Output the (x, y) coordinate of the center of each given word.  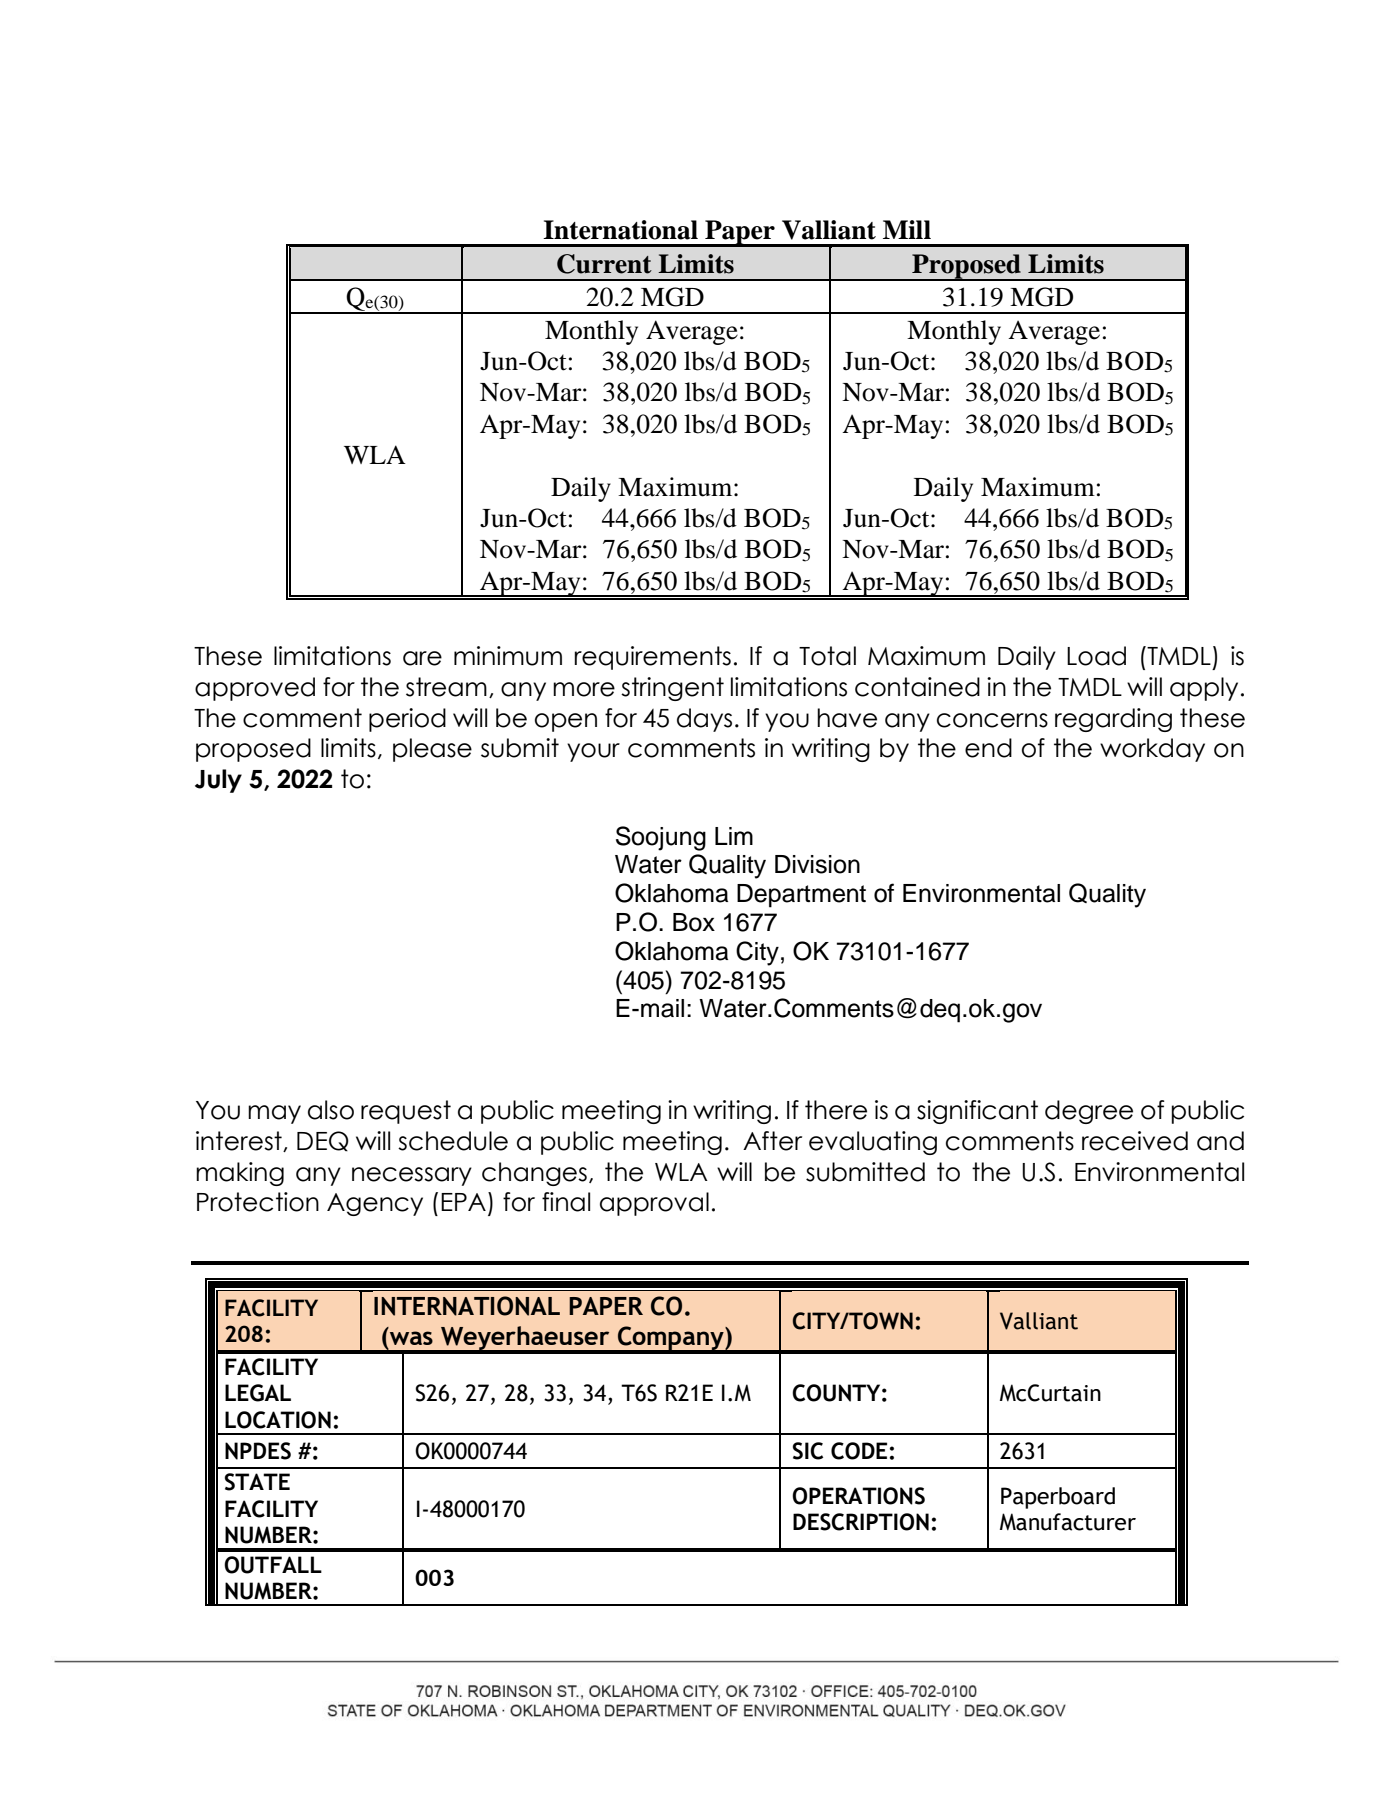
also (331, 1110)
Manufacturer (1068, 1522)
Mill (907, 229)
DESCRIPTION (861, 1522)
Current (604, 264)
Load (1096, 656)
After (772, 1141)
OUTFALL (273, 1565)
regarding (1113, 720)
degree (1089, 1112)
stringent (672, 689)
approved (255, 689)
